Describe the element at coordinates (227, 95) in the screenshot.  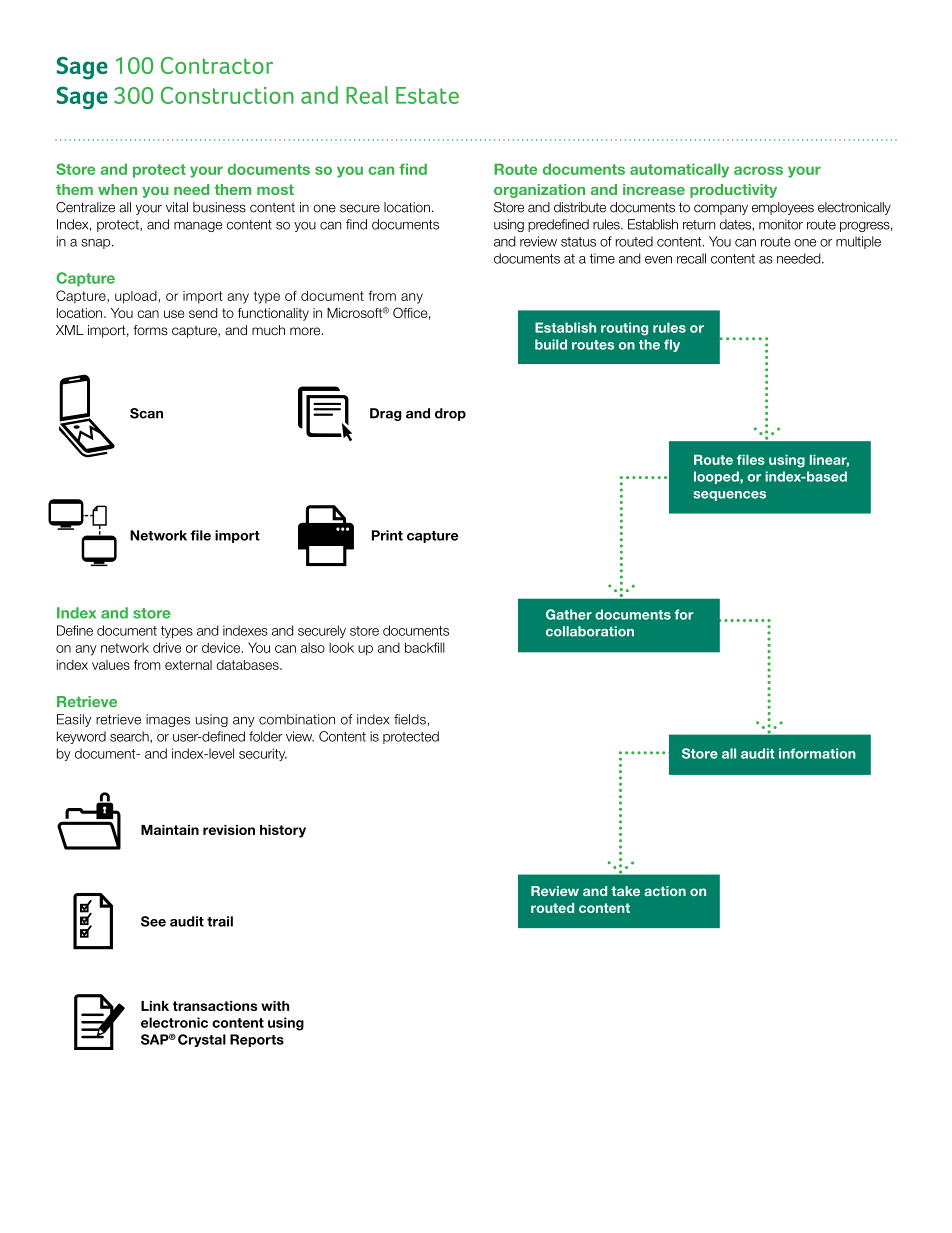
I see `Construction` at that location.
